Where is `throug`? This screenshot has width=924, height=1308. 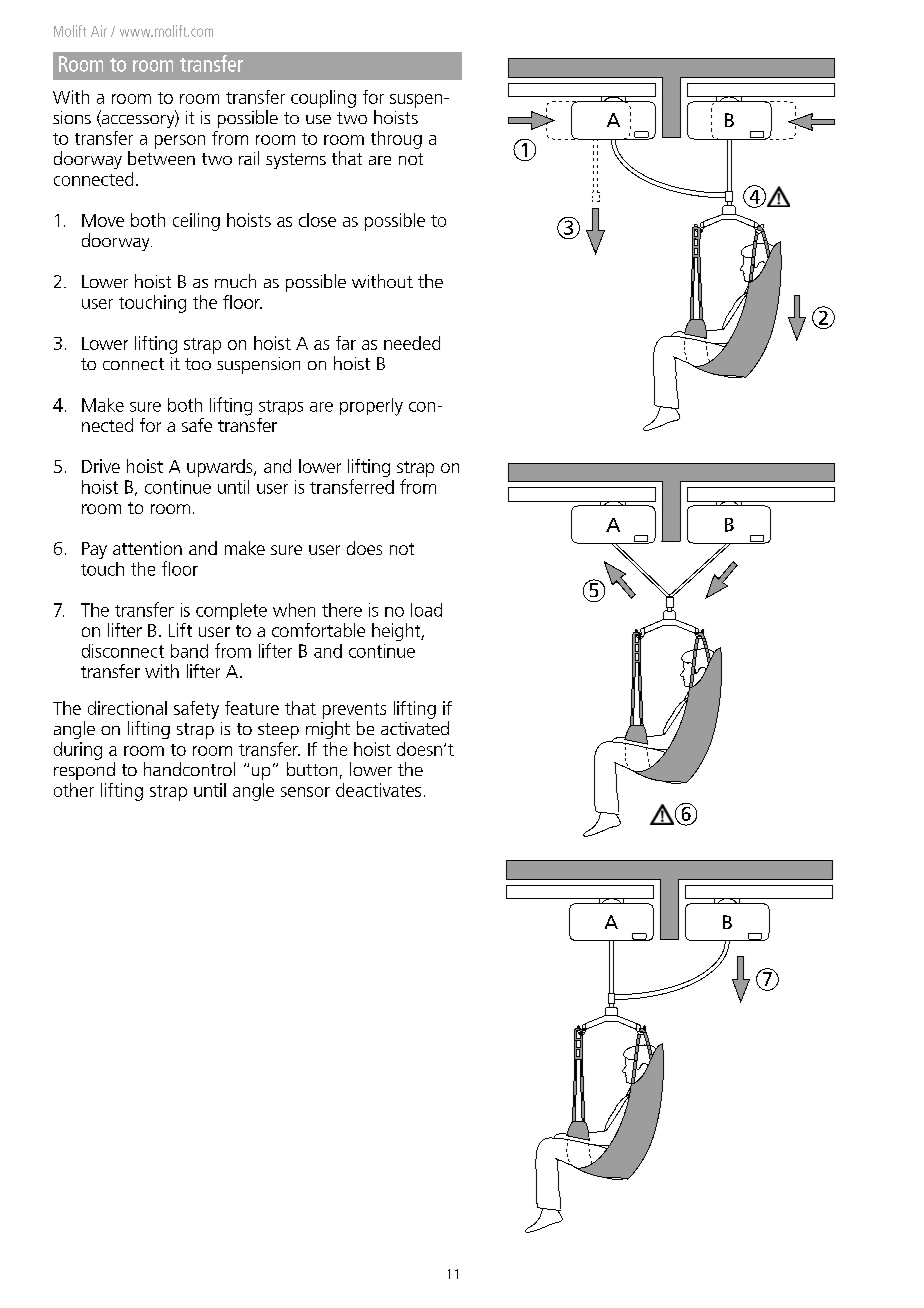 throug is located at coordinates (396, 140).
